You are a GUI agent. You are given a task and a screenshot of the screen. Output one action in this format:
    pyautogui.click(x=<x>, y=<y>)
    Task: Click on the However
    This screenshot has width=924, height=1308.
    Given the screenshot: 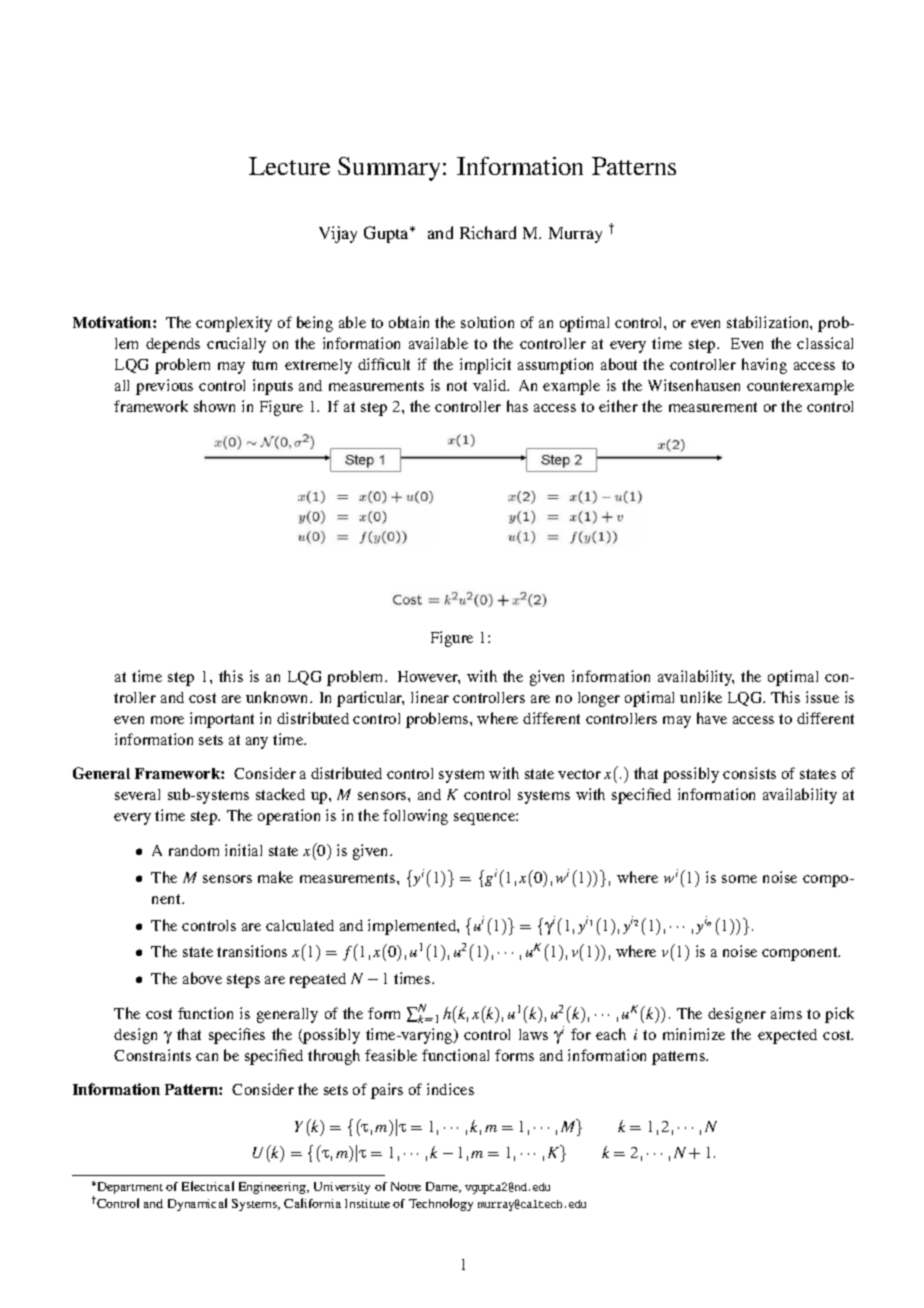 What is the action you would take?
    pyautogui.click(x=429, y=677)
